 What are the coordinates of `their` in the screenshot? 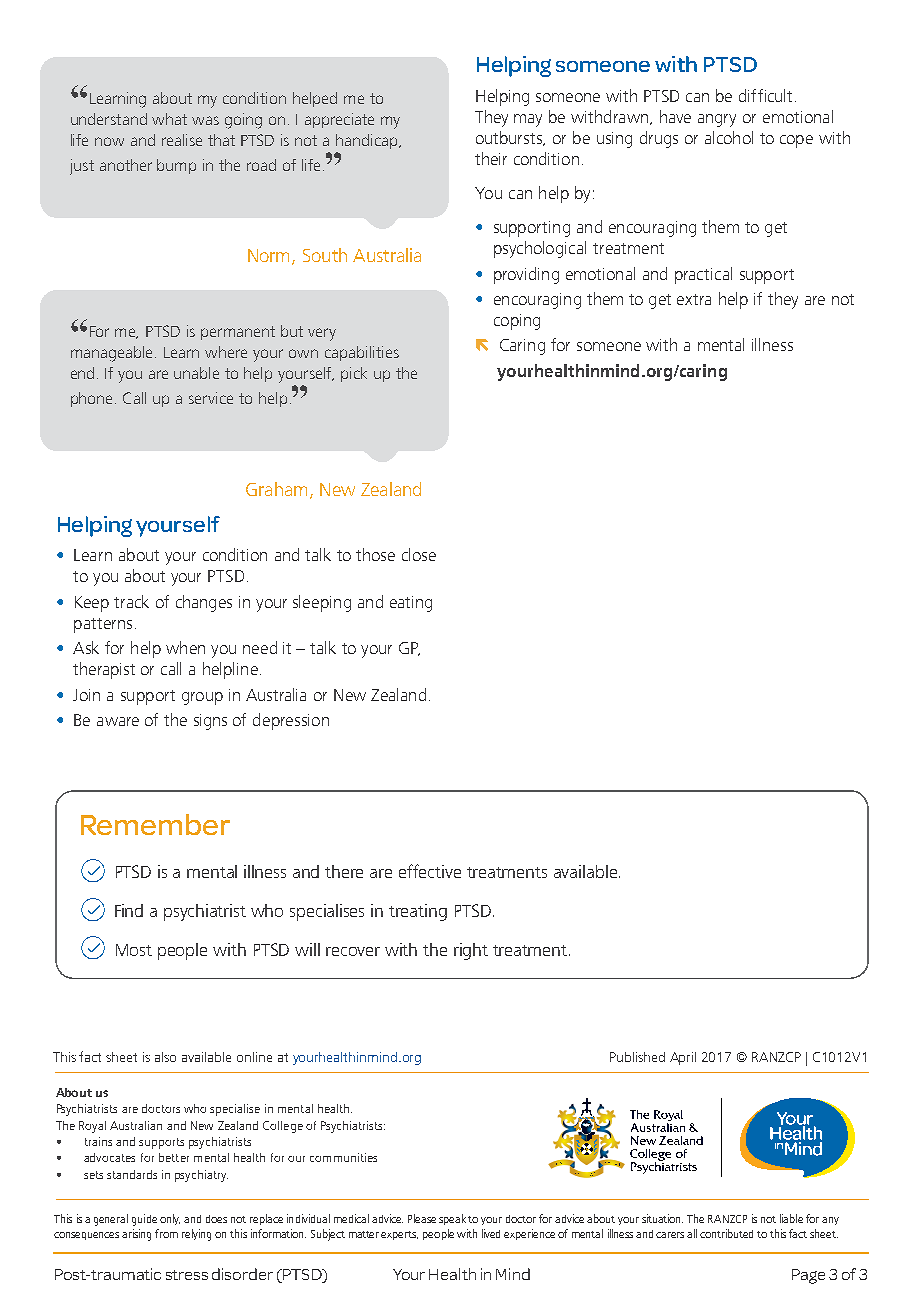 It's located at (491, 158).
